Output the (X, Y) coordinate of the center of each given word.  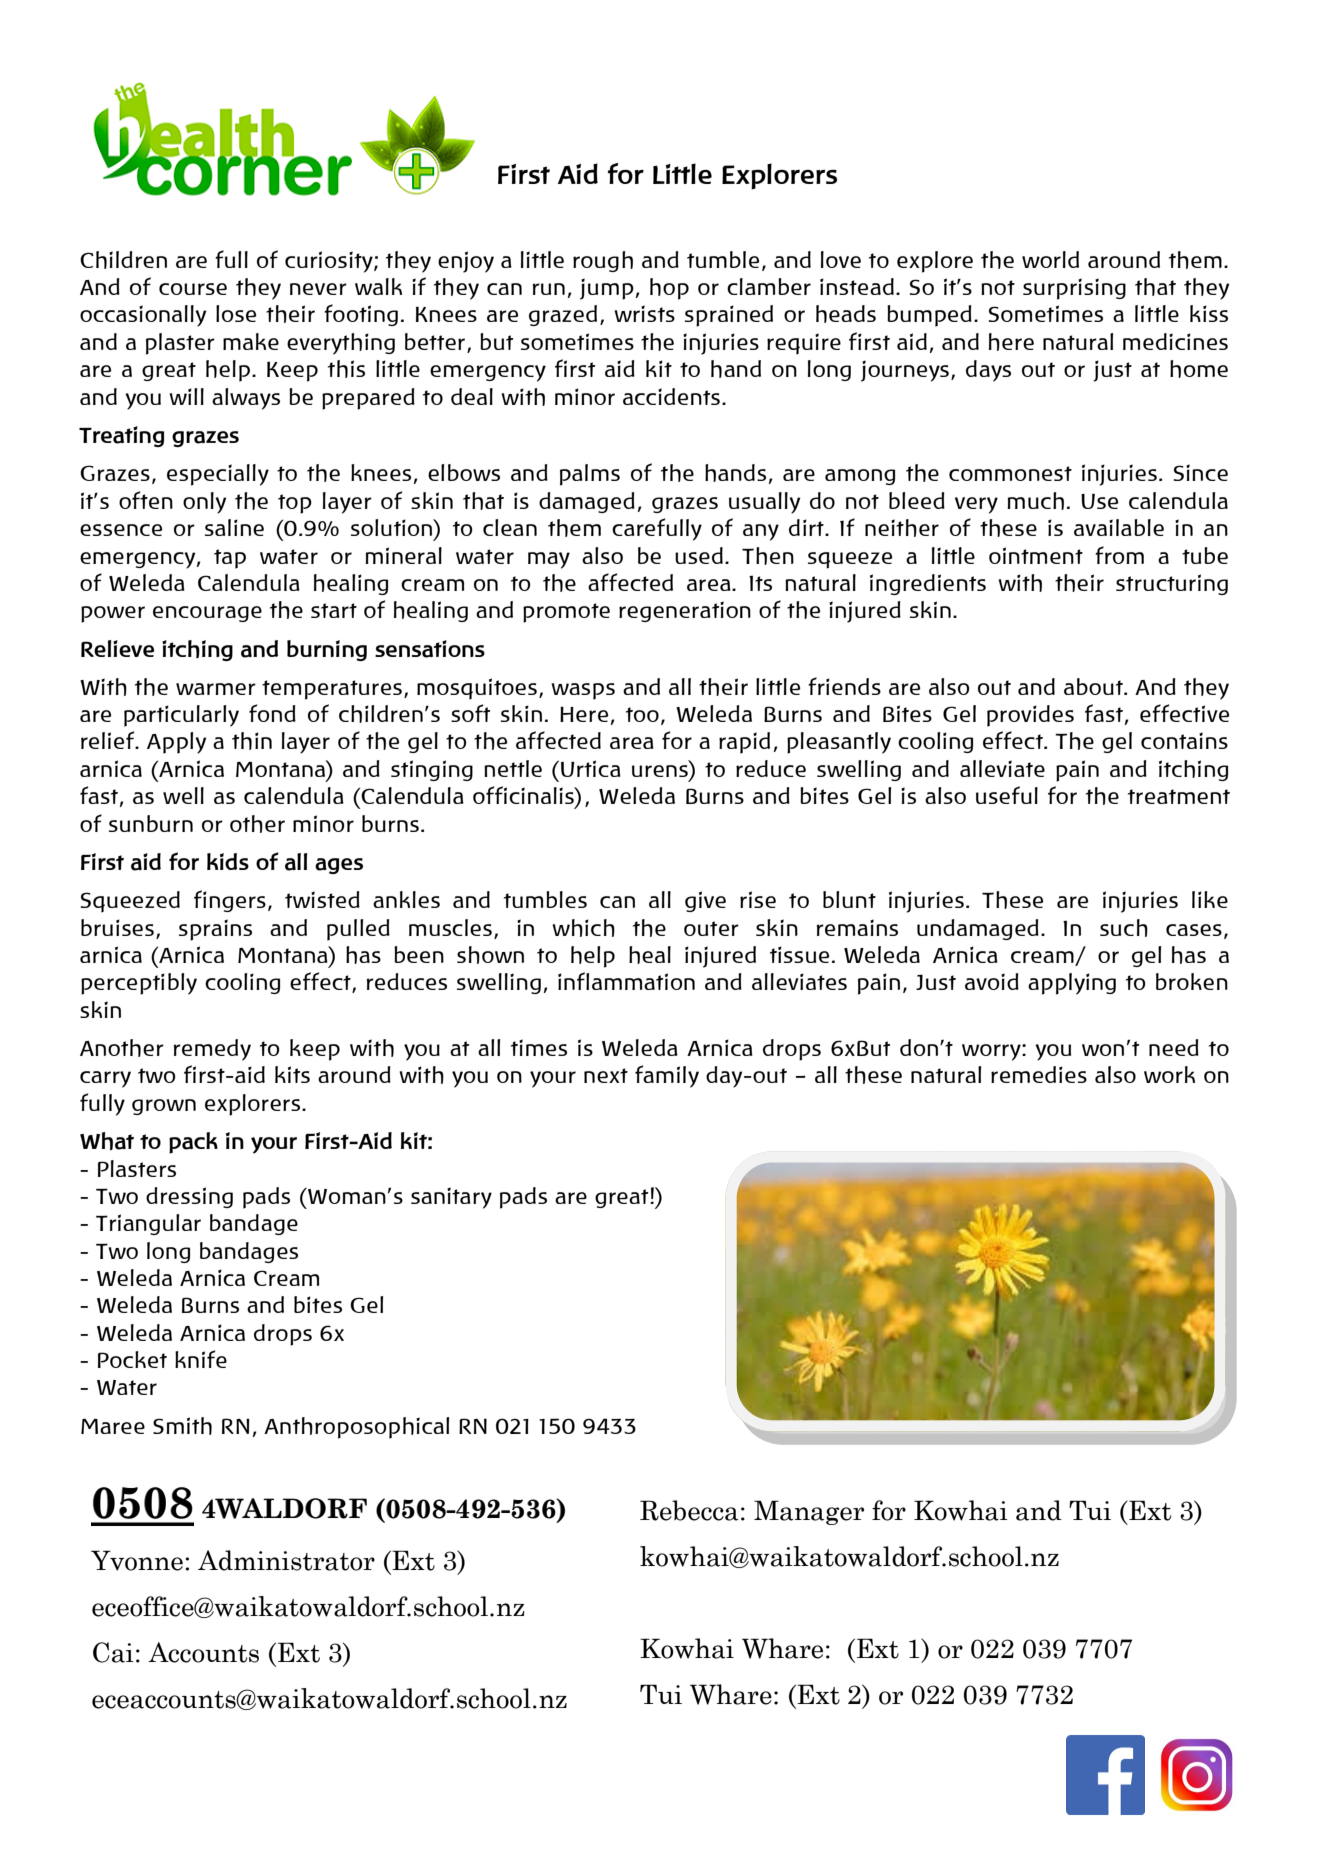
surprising (1074, 289)
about (1094, 686)
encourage (207, 614)
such (1124, 928)
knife (201, 1359)
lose (236, 313)
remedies (1039, 1074)
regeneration (685, 611)
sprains (215, 930)
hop (669, 289)
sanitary (451, 1198)
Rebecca (689, 1510)
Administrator (286, 1560)
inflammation (626, 981)
